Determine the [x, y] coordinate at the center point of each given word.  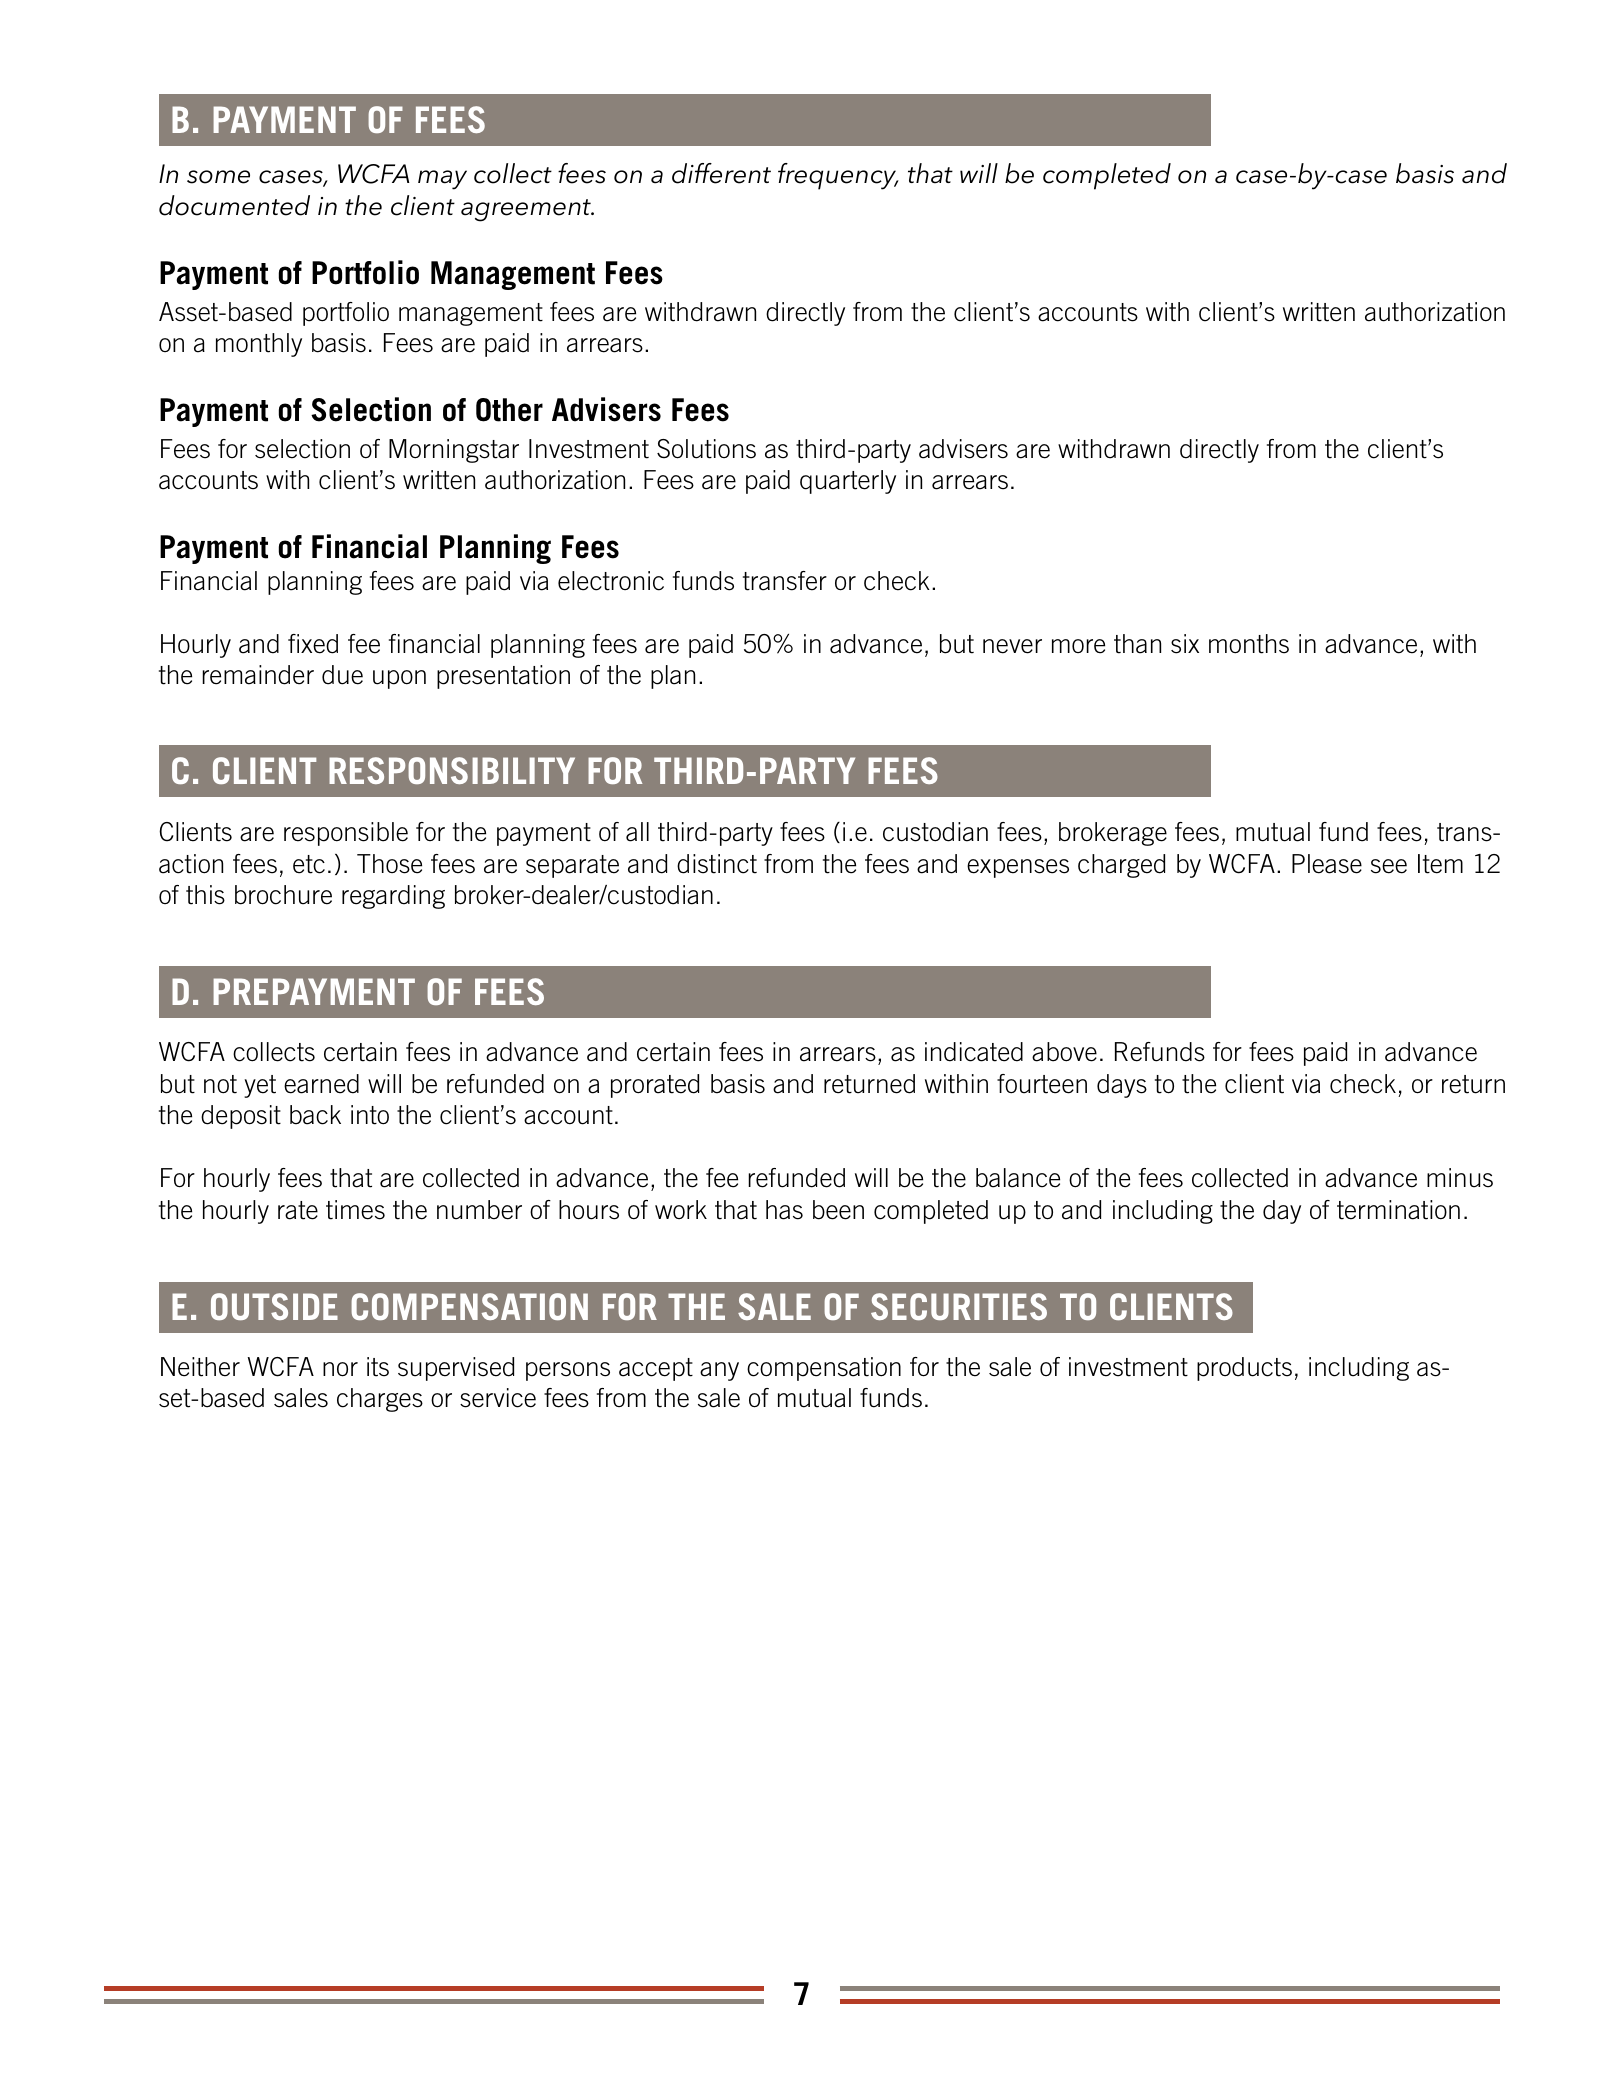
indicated [974, 1052]
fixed [313, 644]
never [1012, 646]
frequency [838, 176]
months [1249, 644]
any [719, 1371]
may [442, 180]
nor [340, 1369]
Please [1327, 864]
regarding [393, 897]
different [721, 173]
